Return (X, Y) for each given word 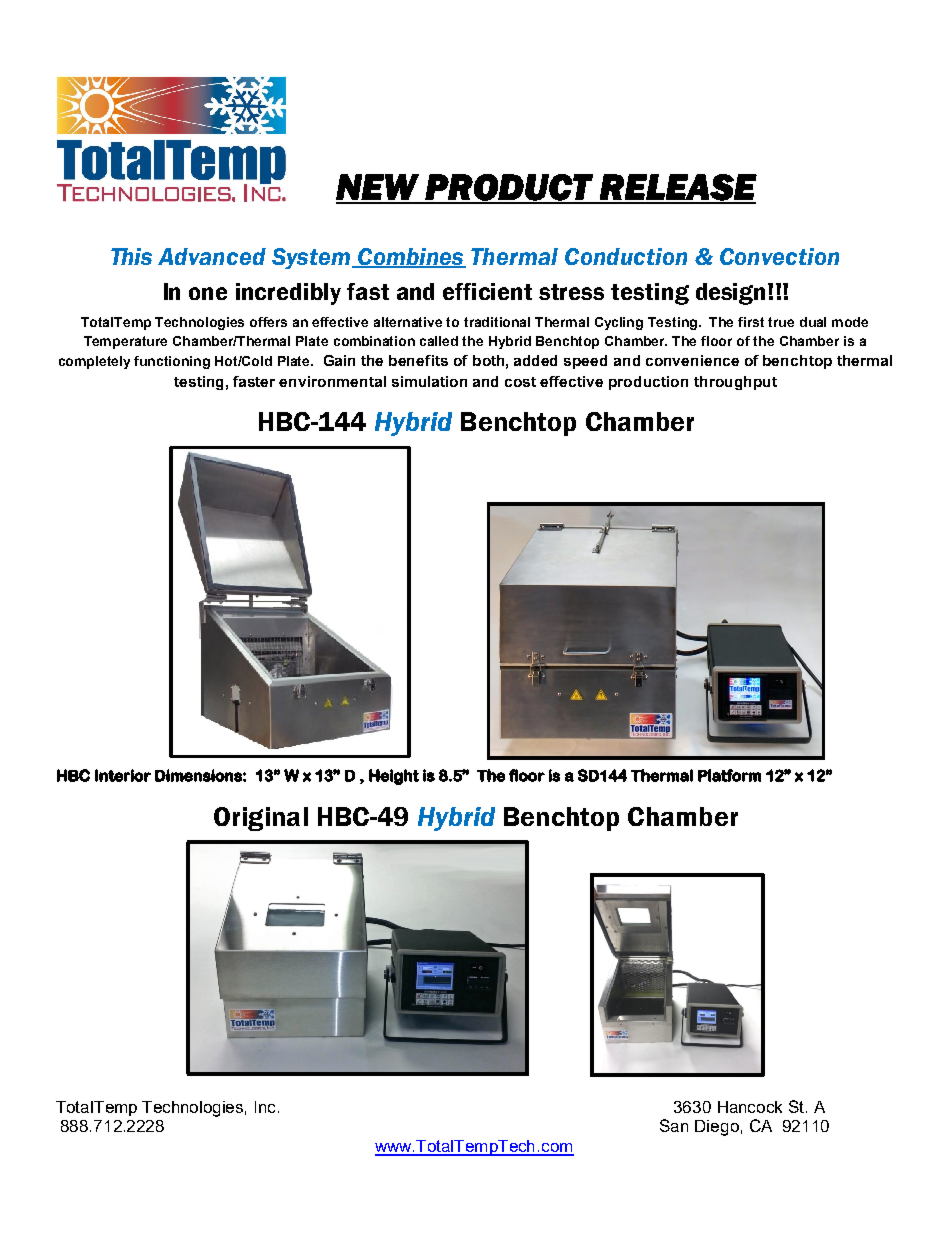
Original (261, 819)
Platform (729, 775)
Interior (123, 775)
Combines (411, 257)
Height (394, 777)
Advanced (212, 256)
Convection (779, 256)
